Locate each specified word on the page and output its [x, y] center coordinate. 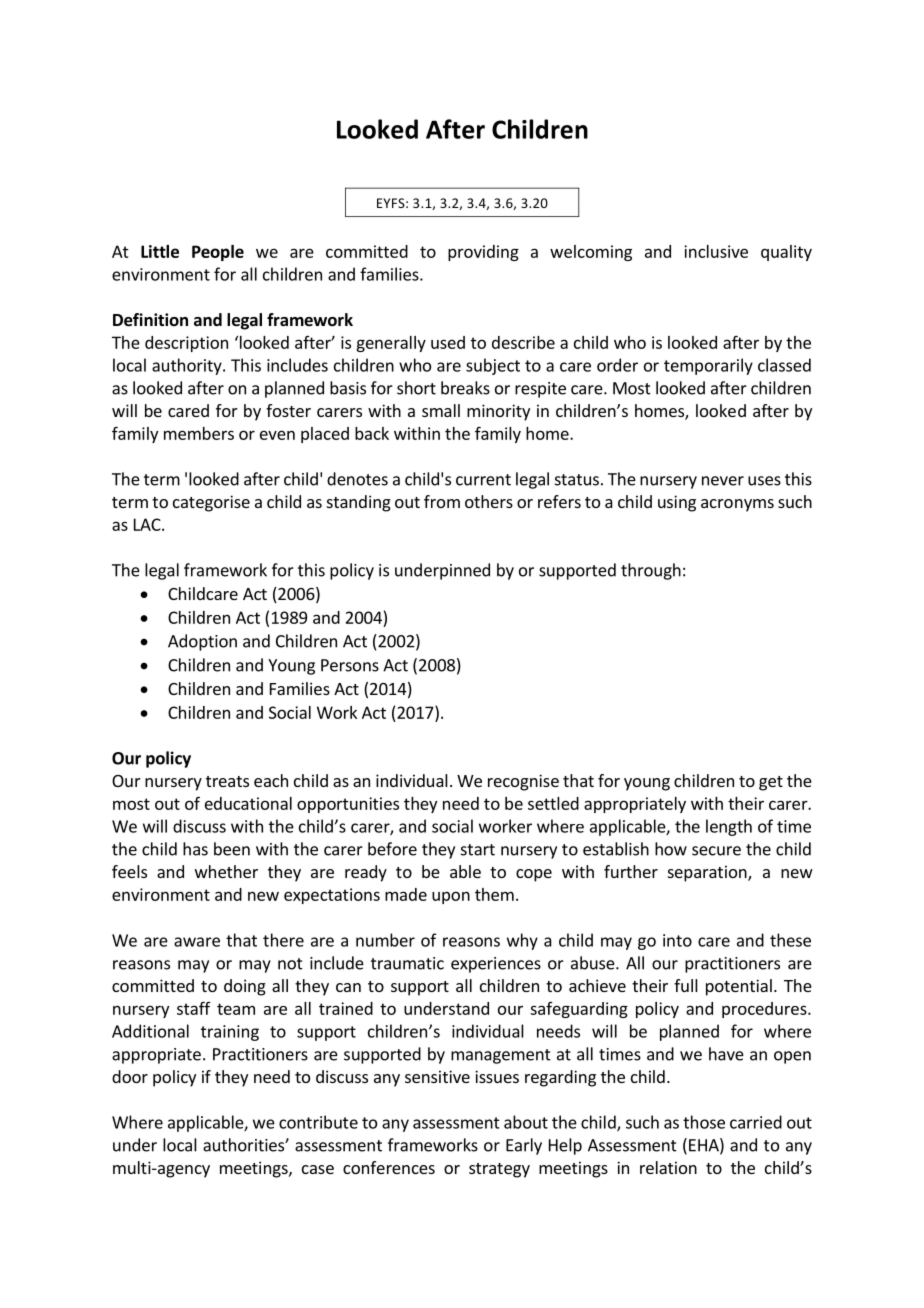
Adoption [202, 642]
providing [483, 253]
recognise [523, 782]
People [218, 253]
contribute [318, 1122]
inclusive [716, 251]
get [771, 783]
